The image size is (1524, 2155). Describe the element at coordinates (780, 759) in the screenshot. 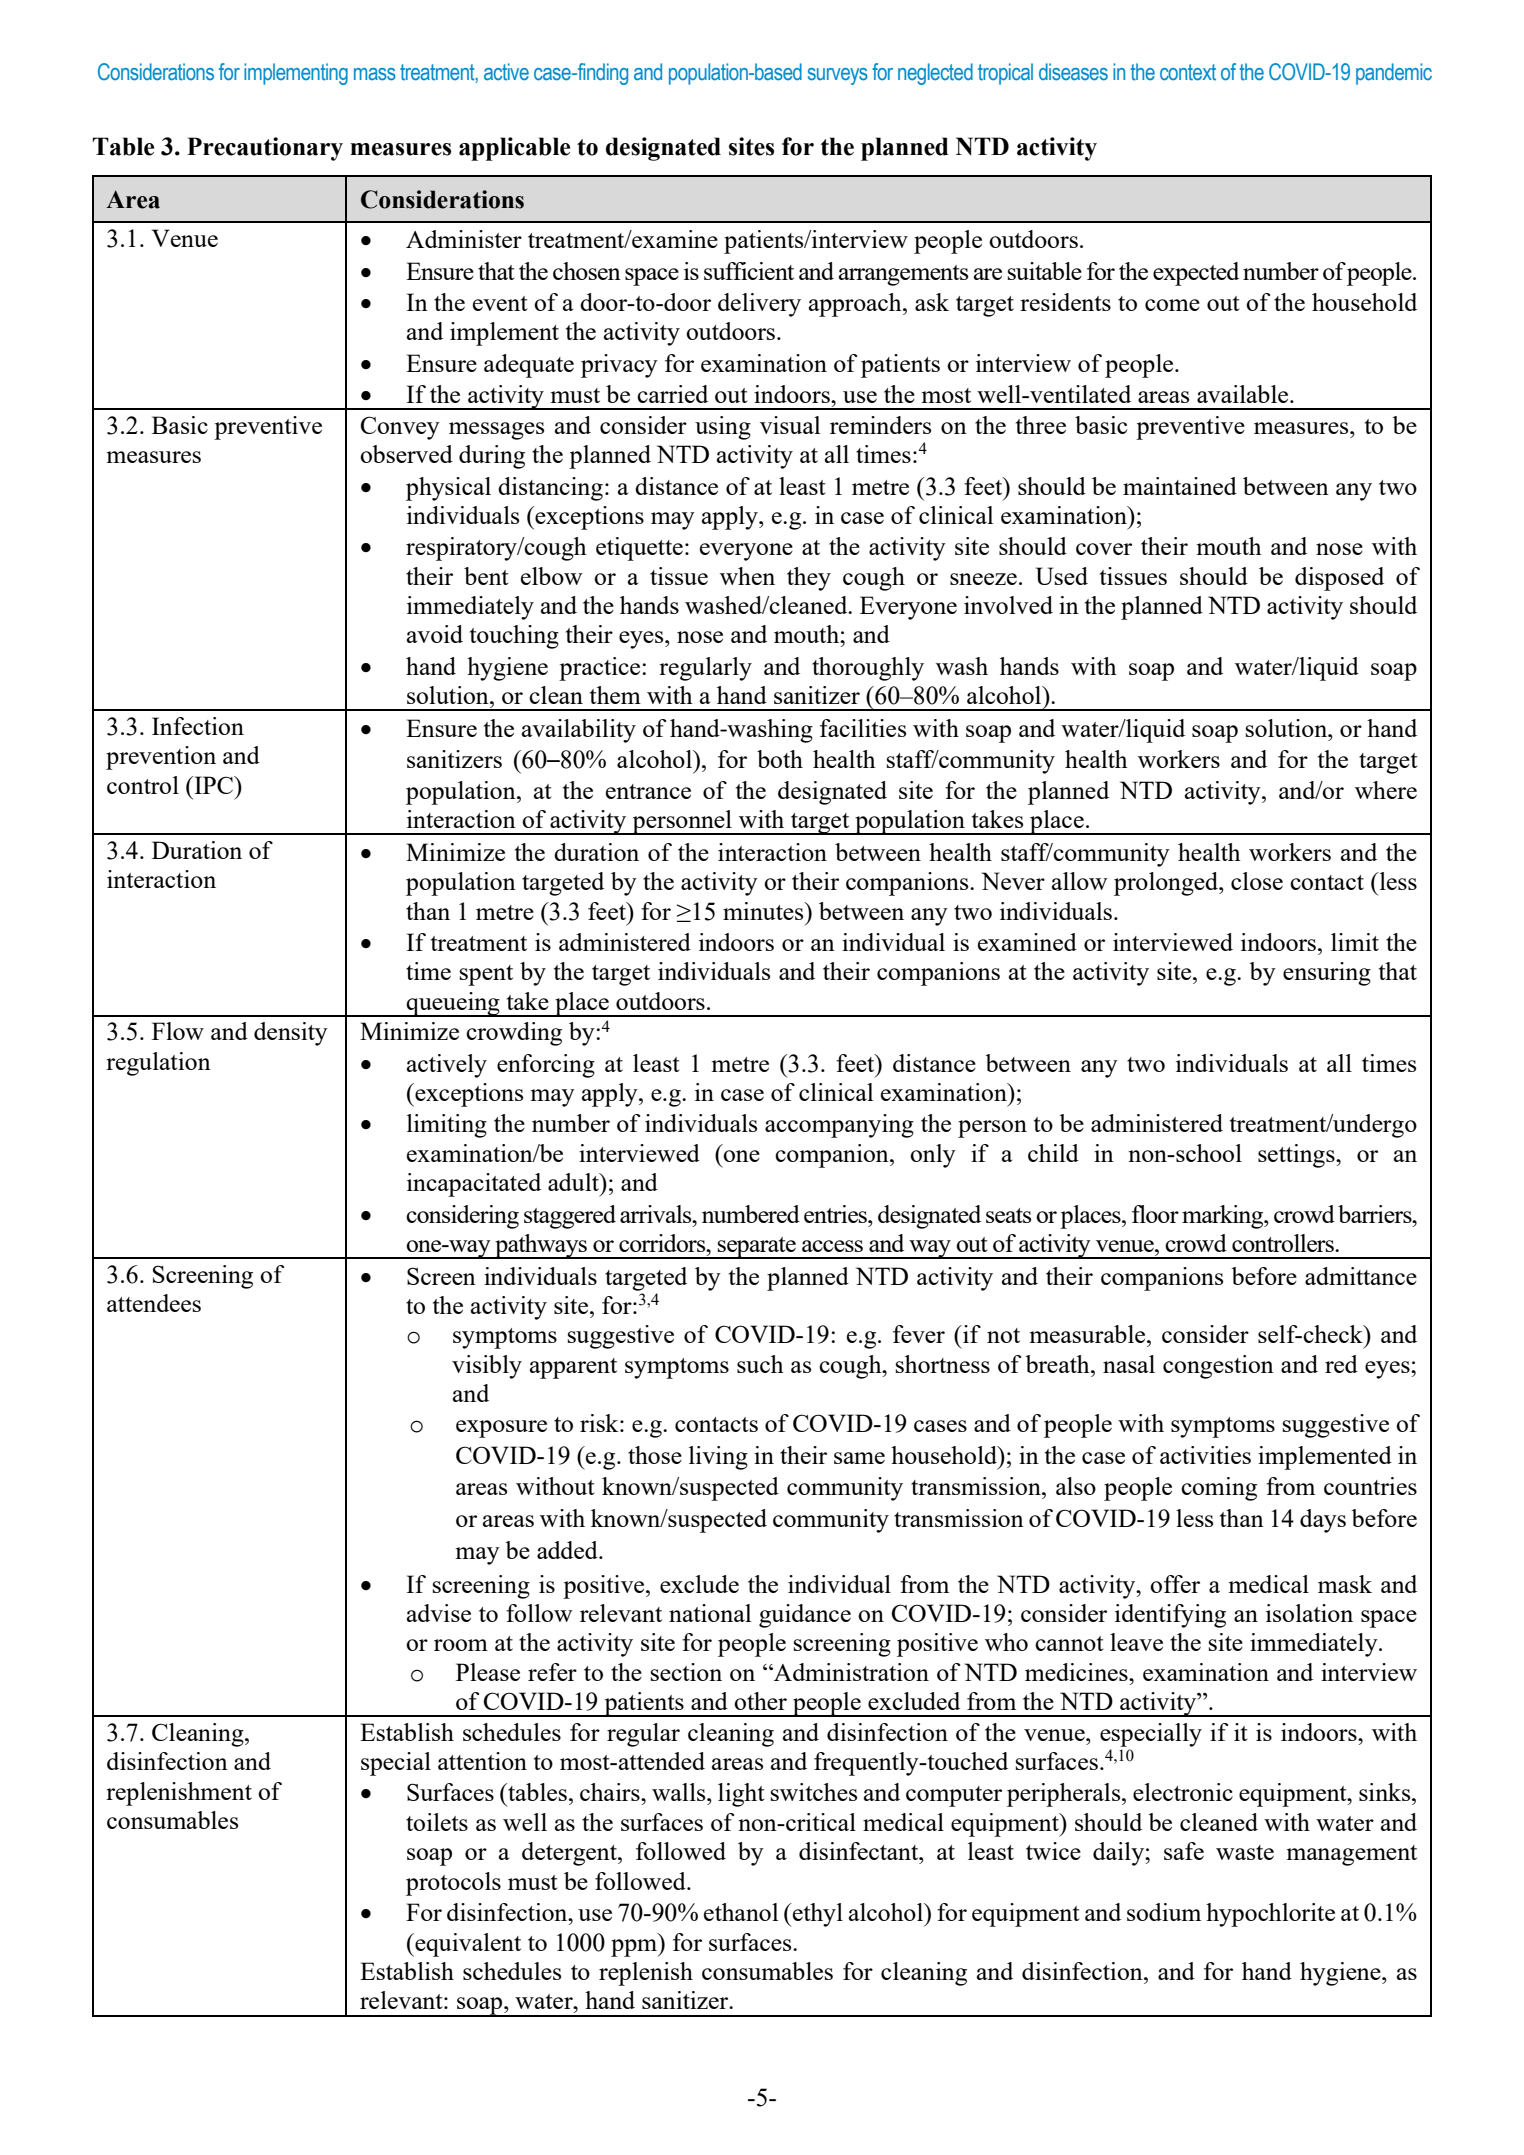

I see `both` at that location.
